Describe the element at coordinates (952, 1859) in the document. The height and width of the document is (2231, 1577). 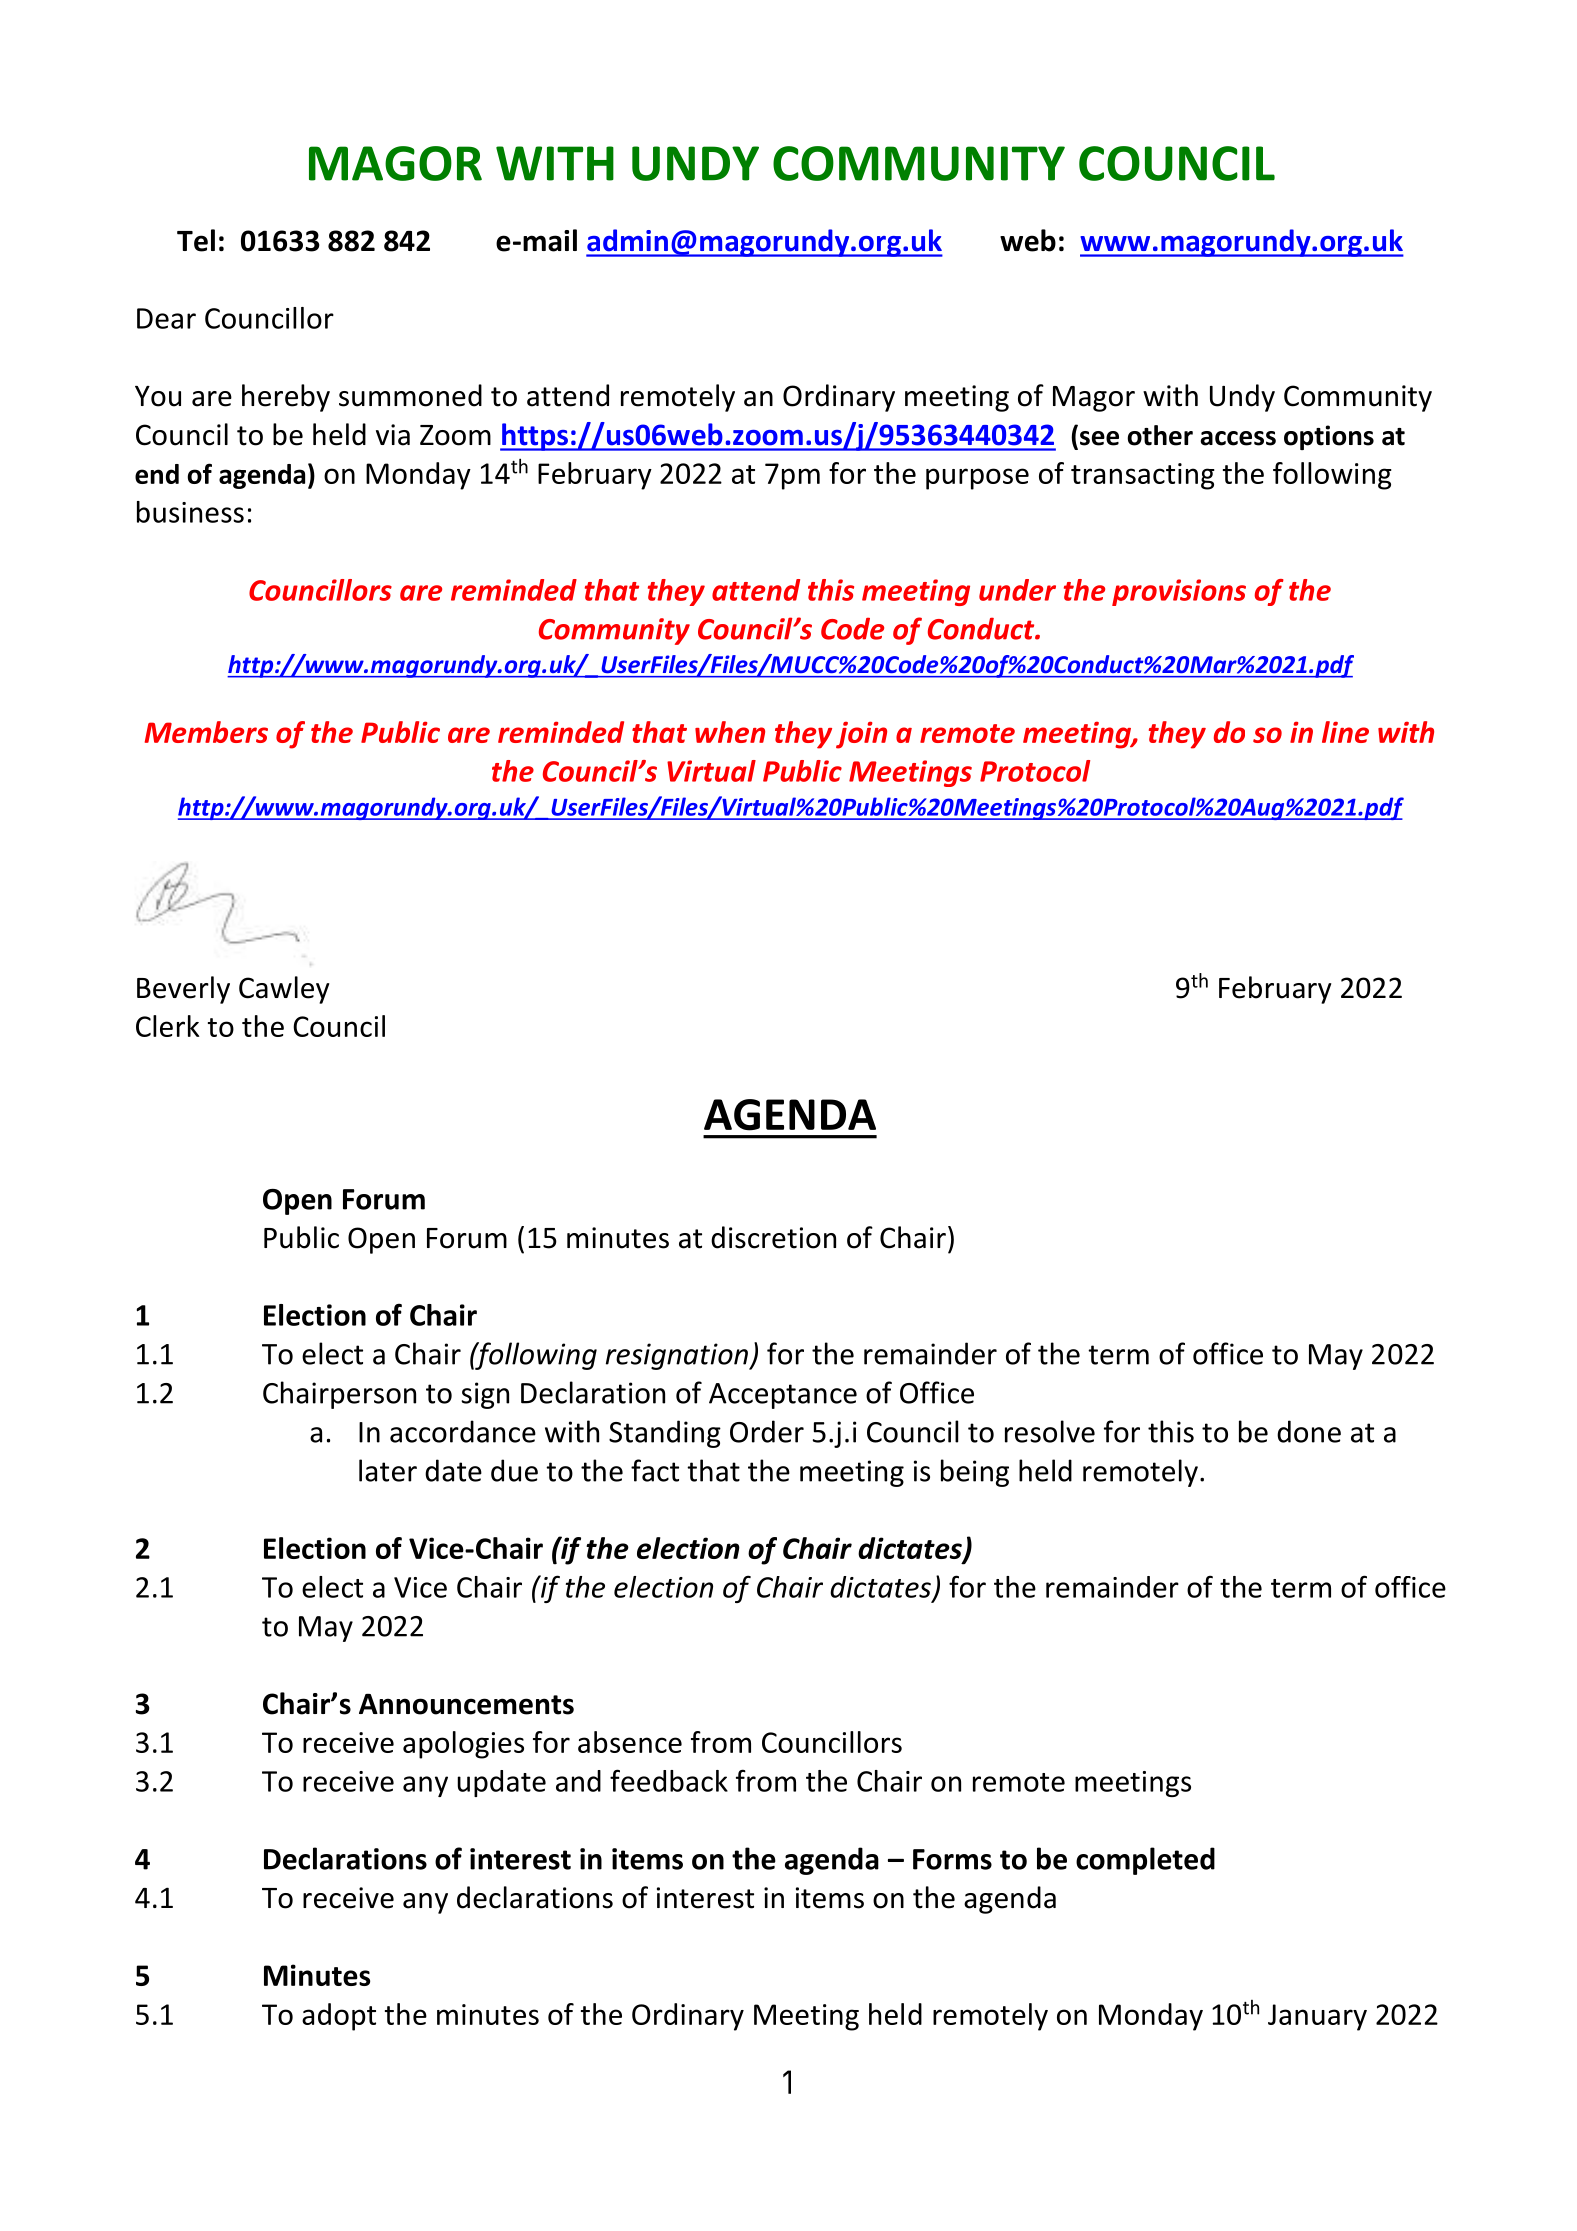
I see `Forms` at that location.
